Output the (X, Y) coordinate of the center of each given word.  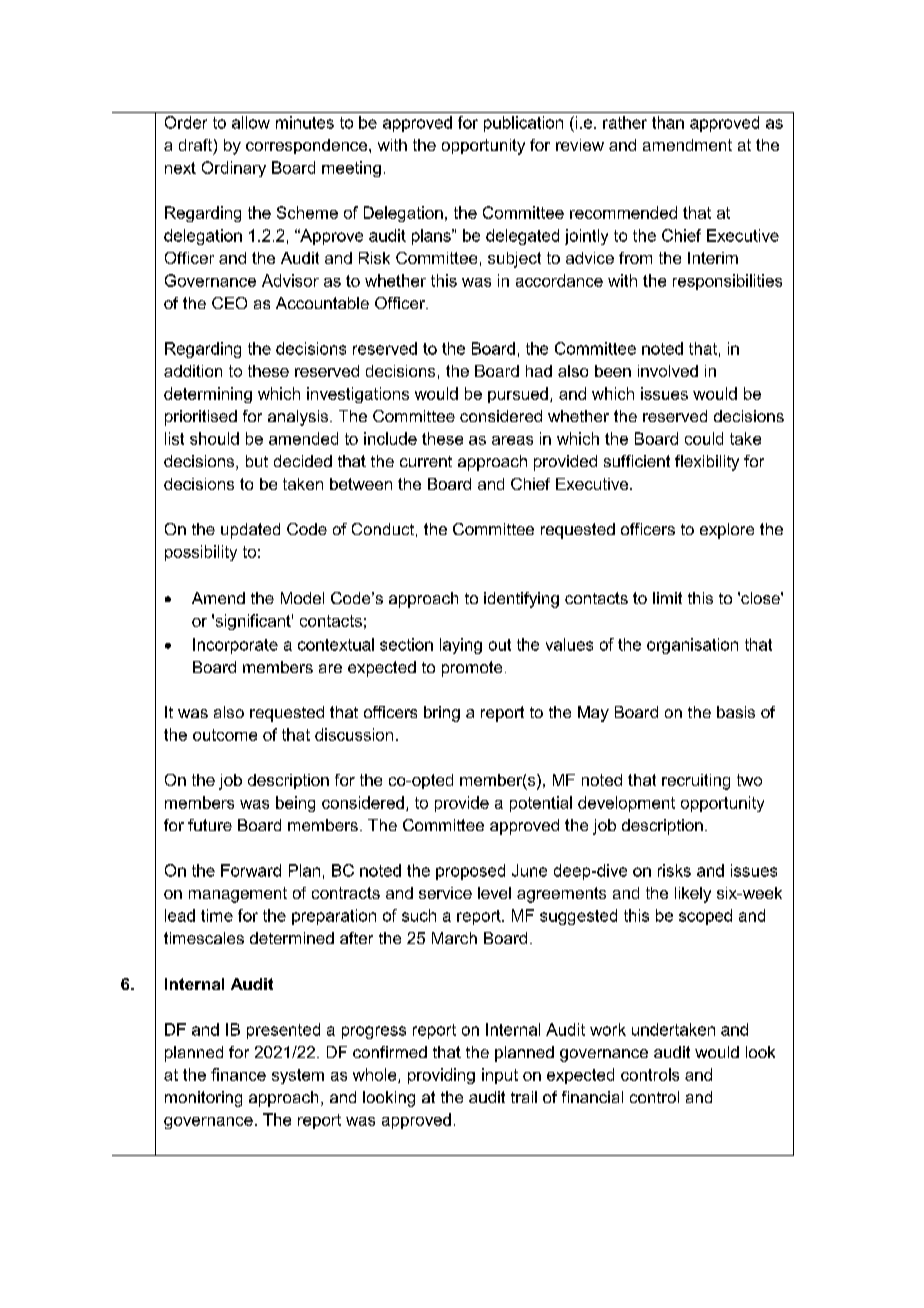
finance (238, 1074)
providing (441, 1076)
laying (461, 646)
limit (667, 598)
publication (523, 124)
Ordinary (234, 169)
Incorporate (235, 646)
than (668, 122)
